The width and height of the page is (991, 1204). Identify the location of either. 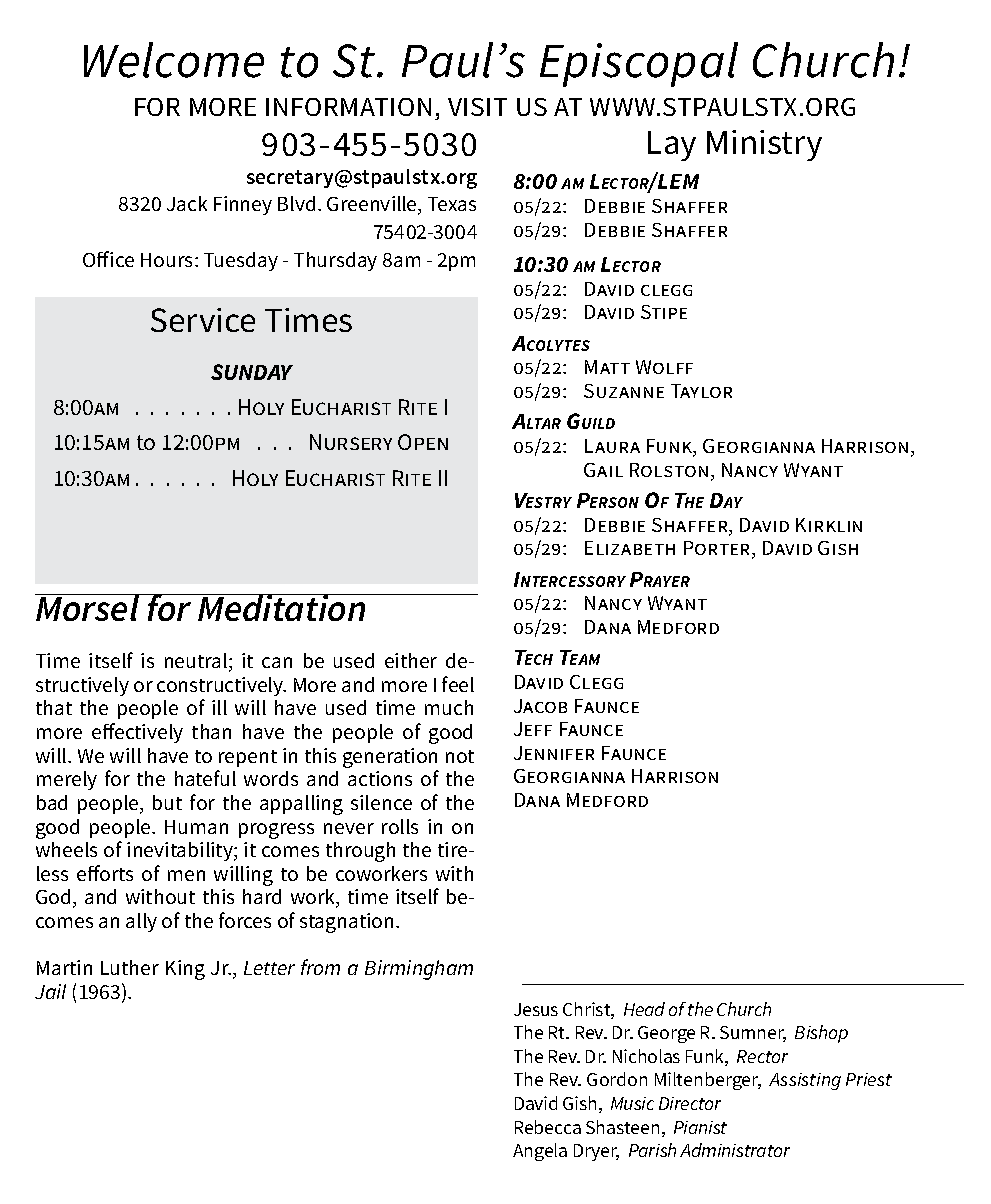
(411, 660).
